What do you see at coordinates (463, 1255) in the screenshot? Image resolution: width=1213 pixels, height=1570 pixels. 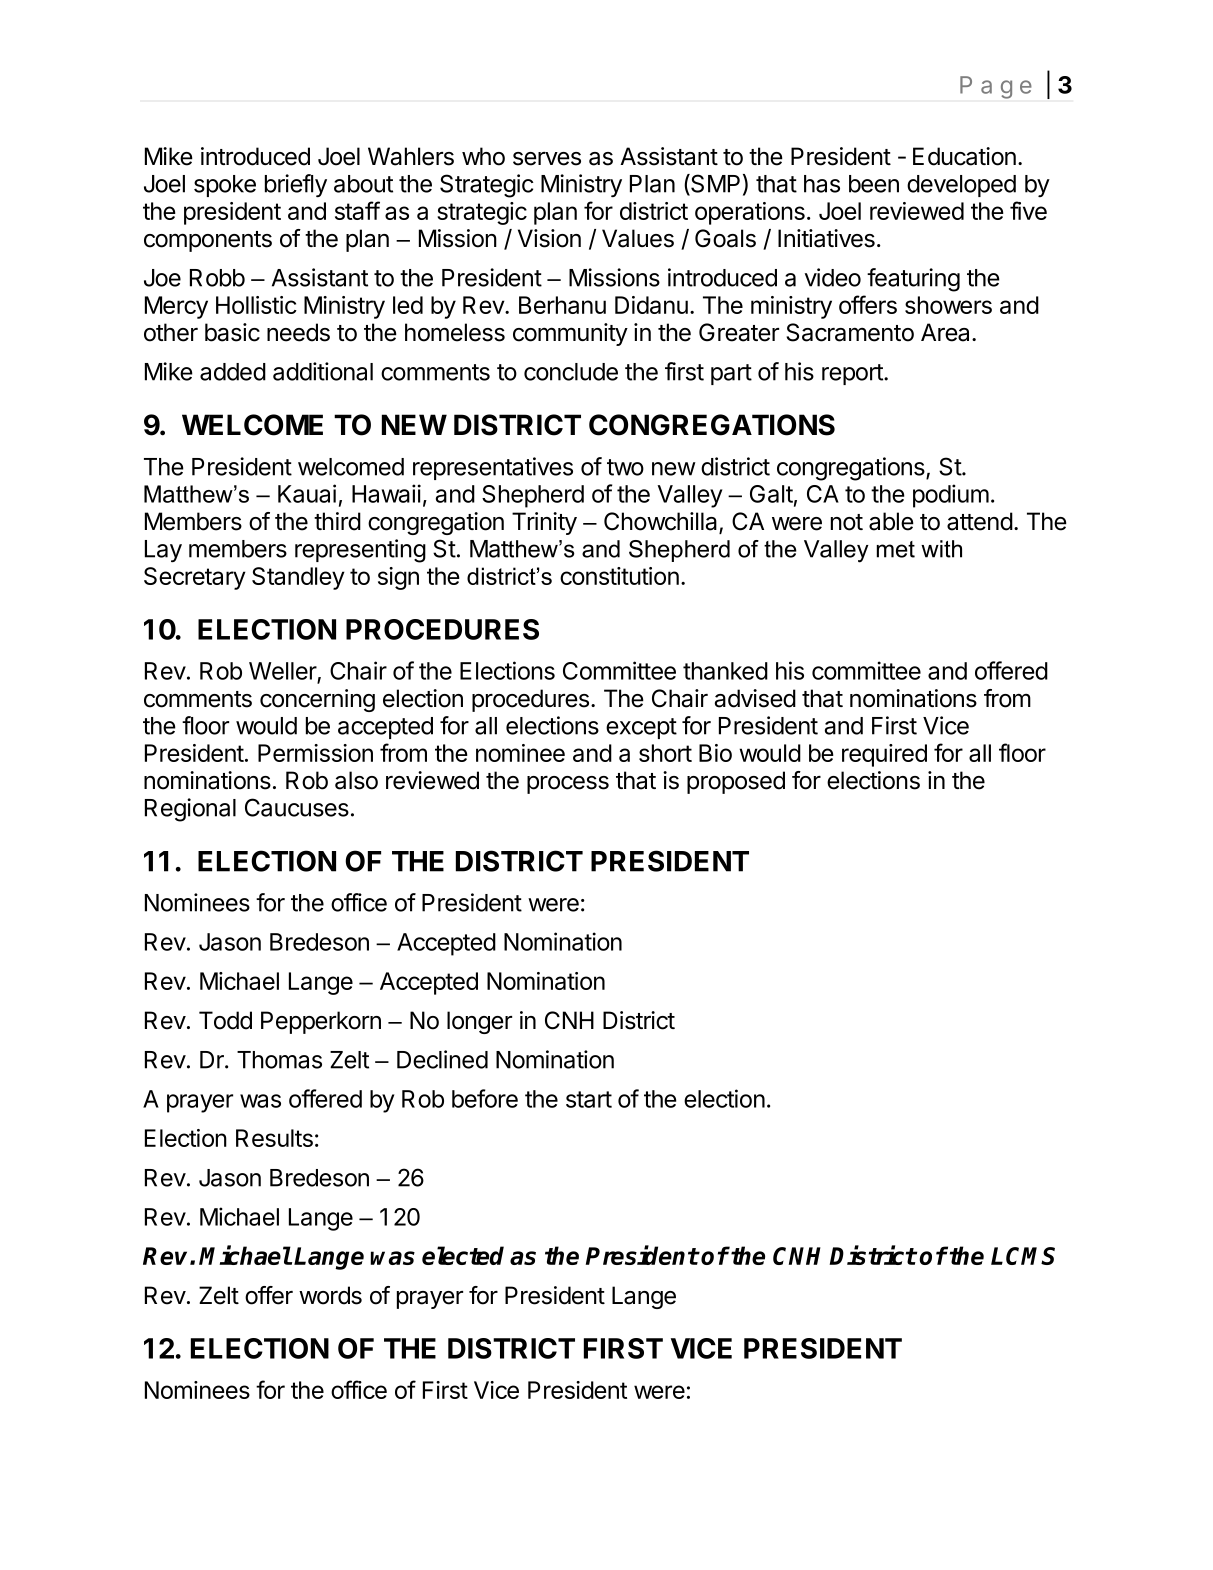 I see `elected` at bounding box center [463, 1255].
